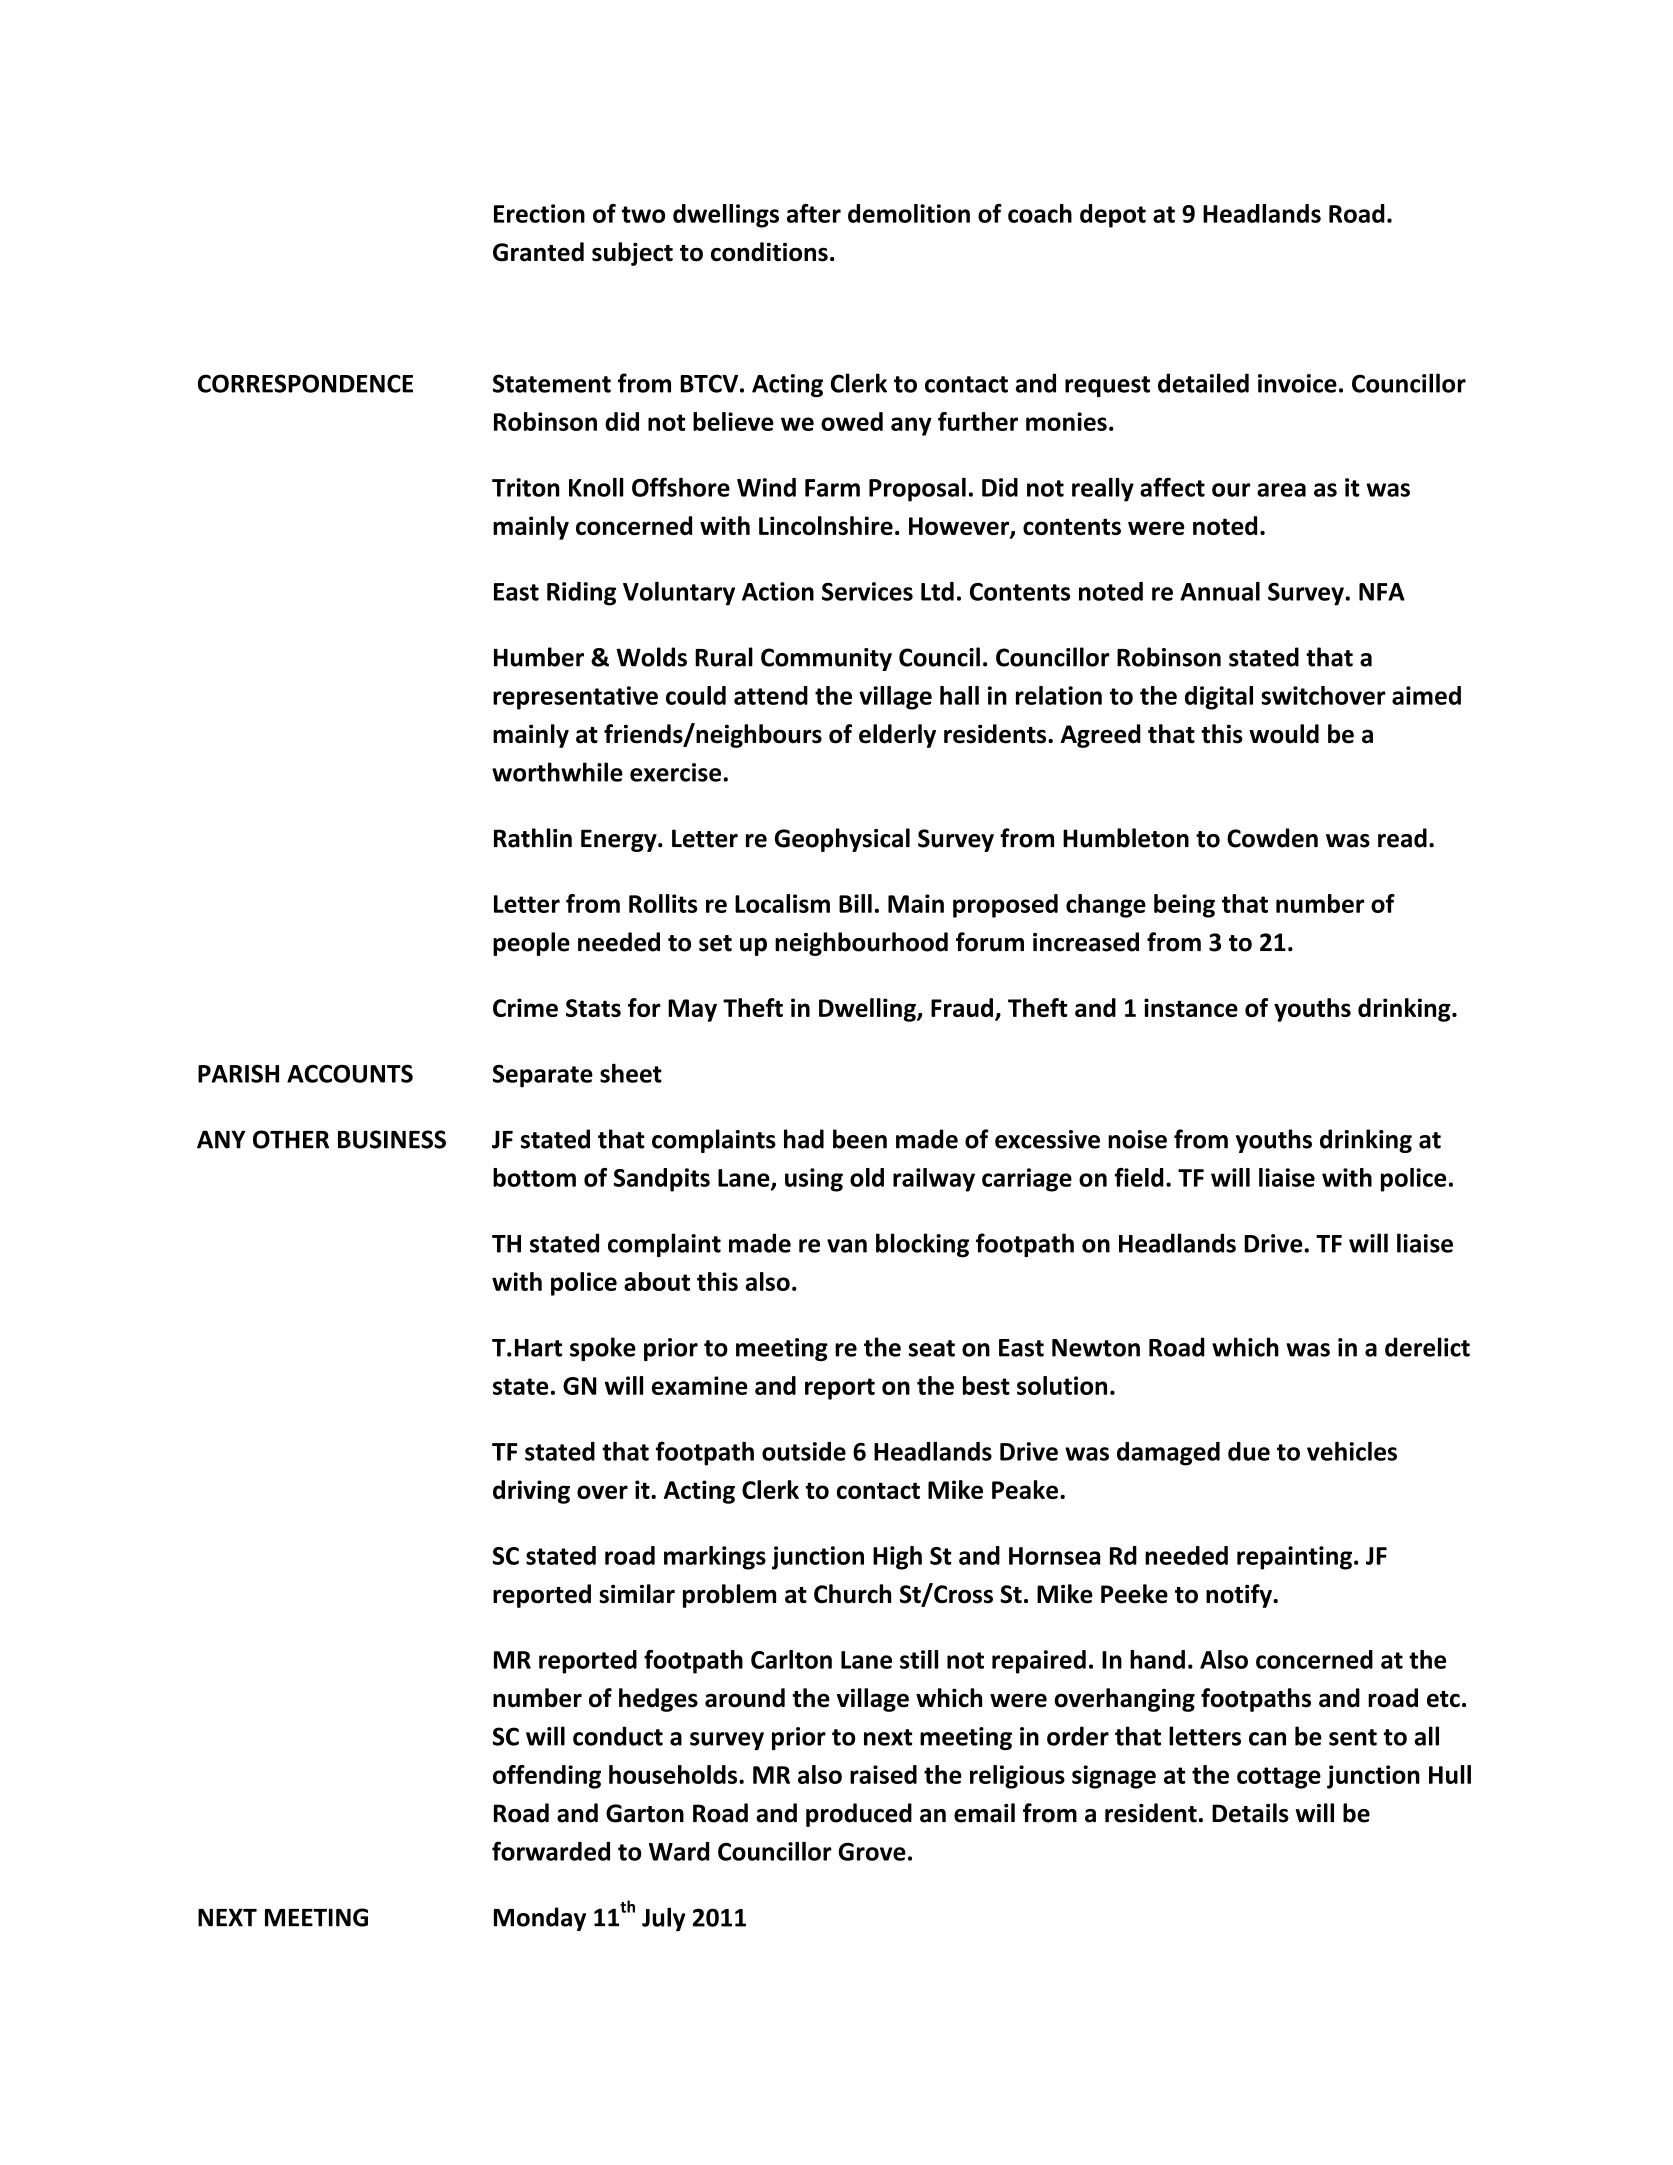 The height and width of the image is (2165, 1673). Describe the element at coordinates (1297, 383) in the image. I see `invoice` at that location.
